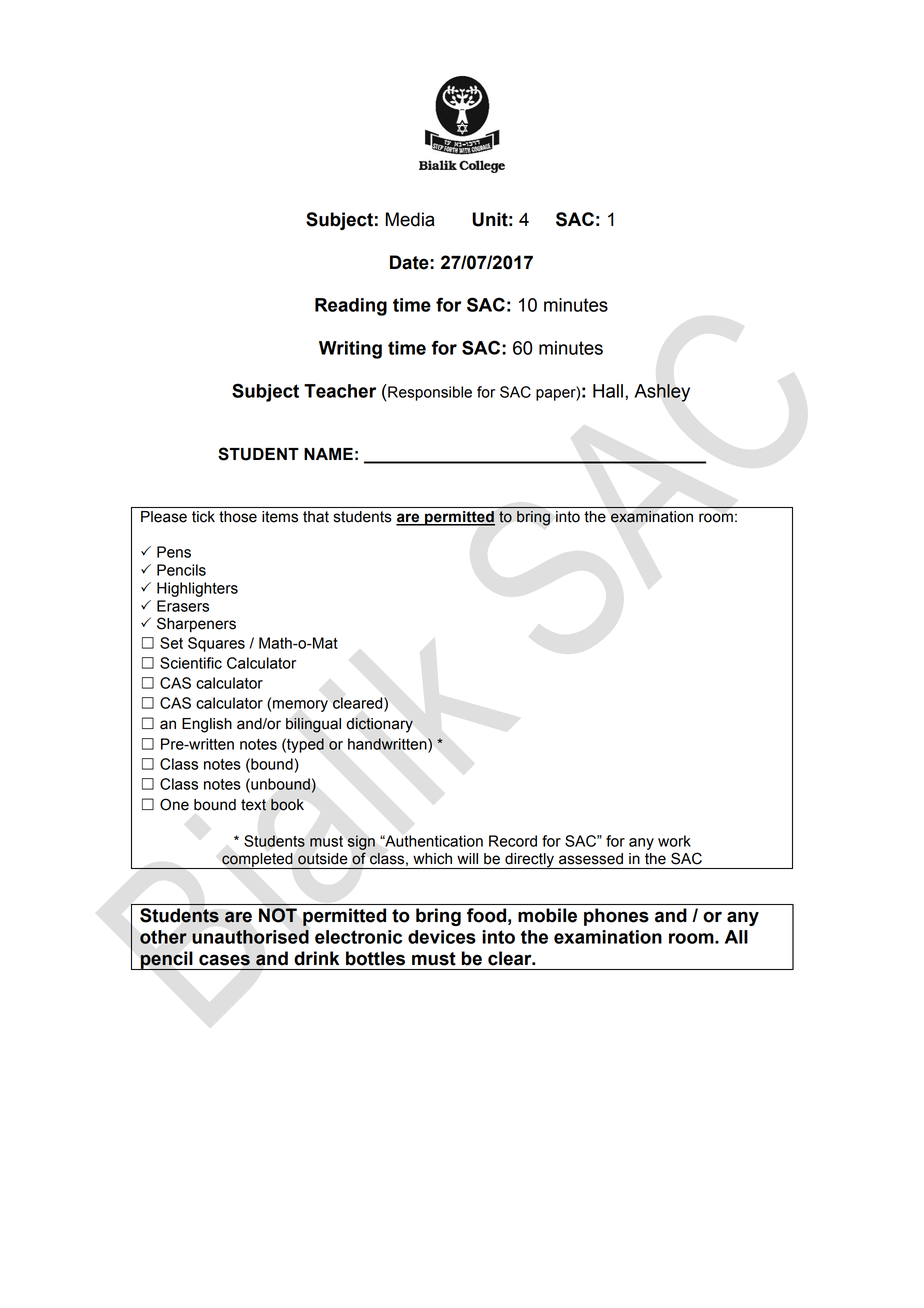 This screenshot has width=924, height=1308. Describe the element at coordinates (608, 391) in the screenshot. I see `Hall` at that location.
